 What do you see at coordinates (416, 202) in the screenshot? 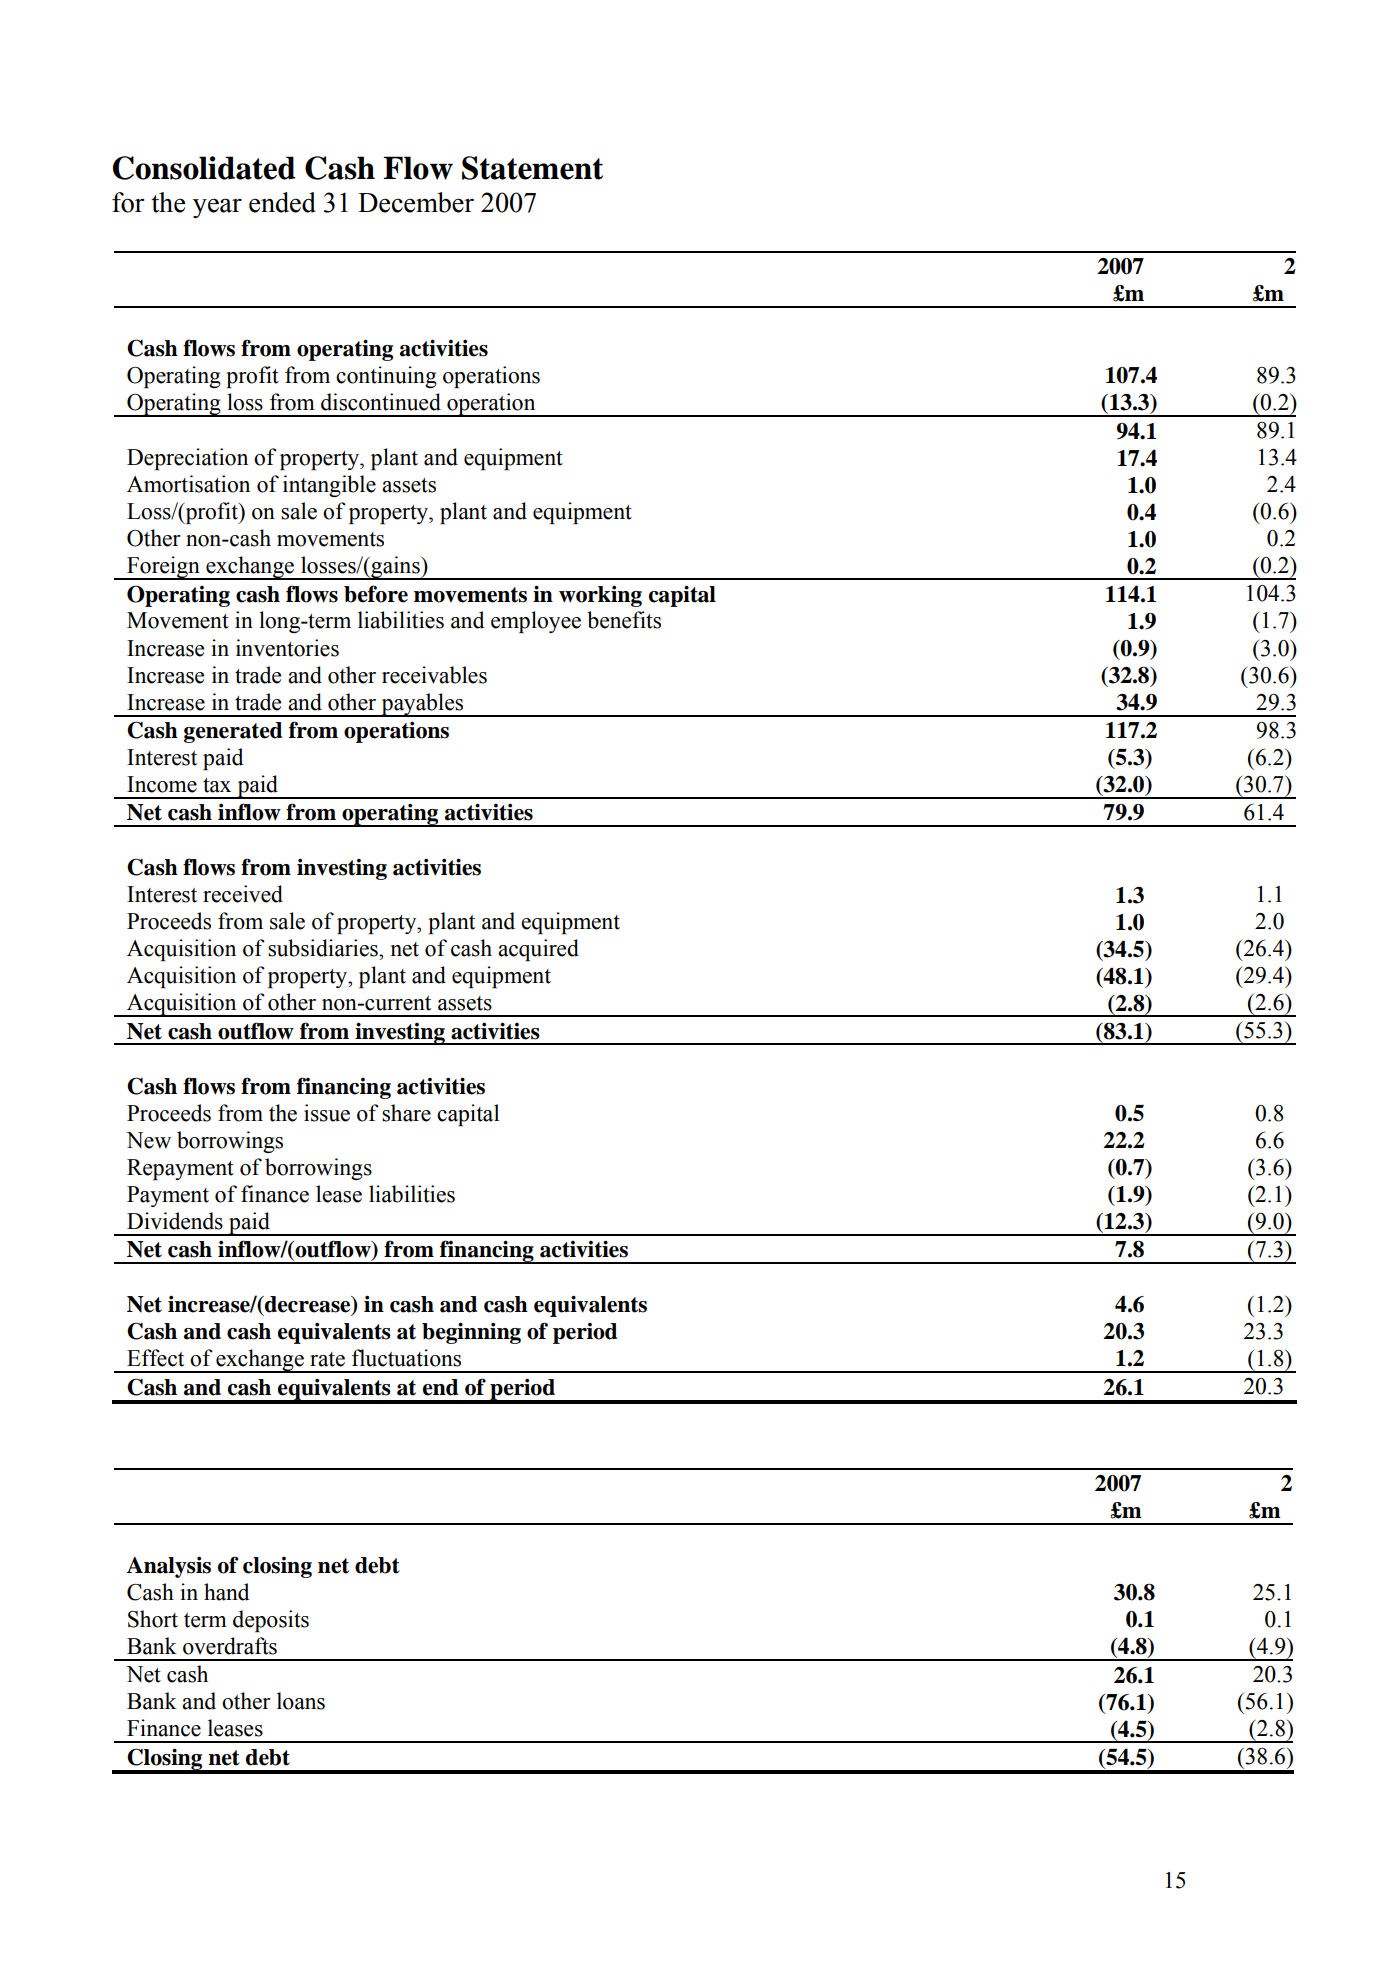
I see `December` at bounding box center [416, 202].
